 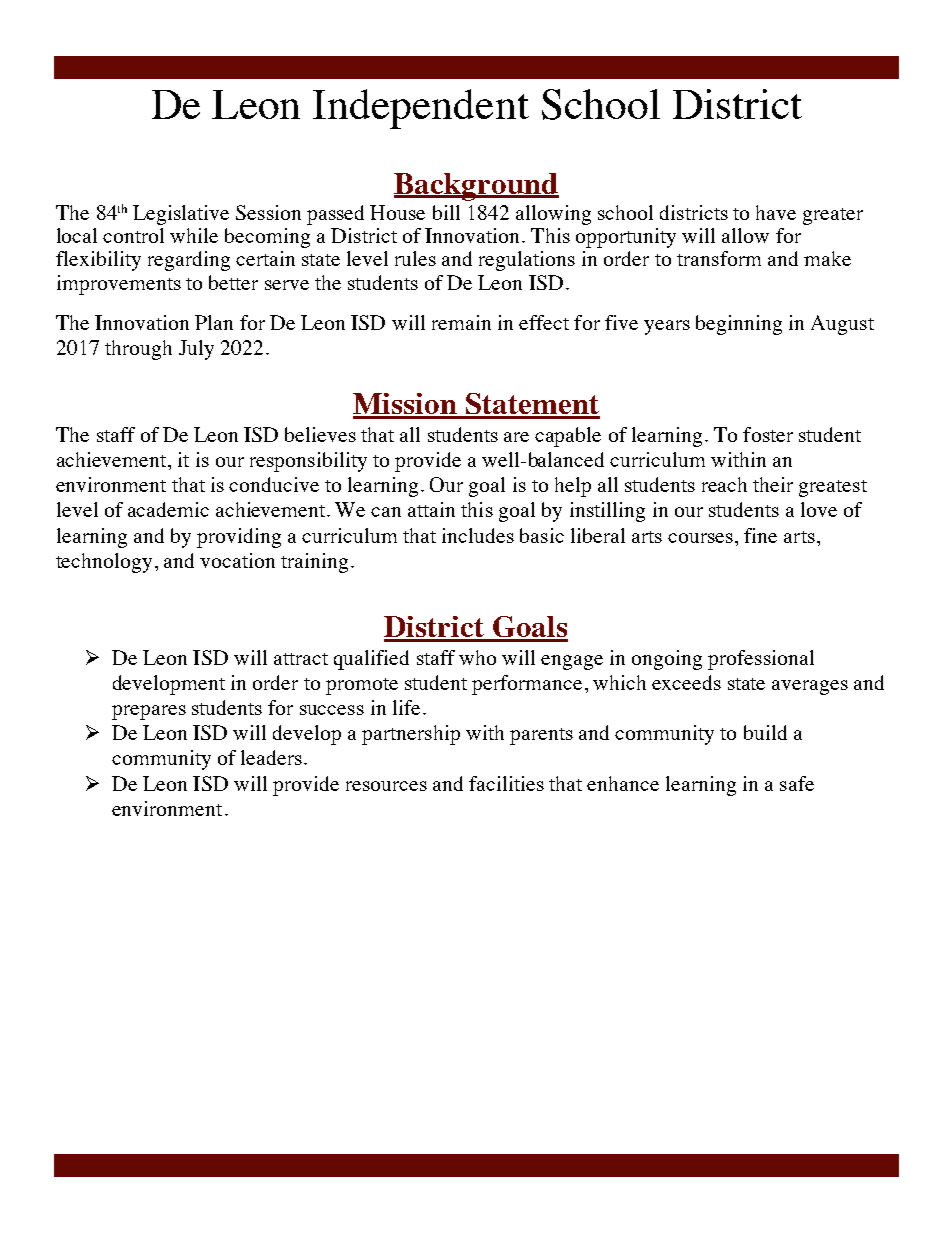 What do you see at coordinates (461, 322) in the screenshot?
I see `remain` at bounding box center [461, 322].
